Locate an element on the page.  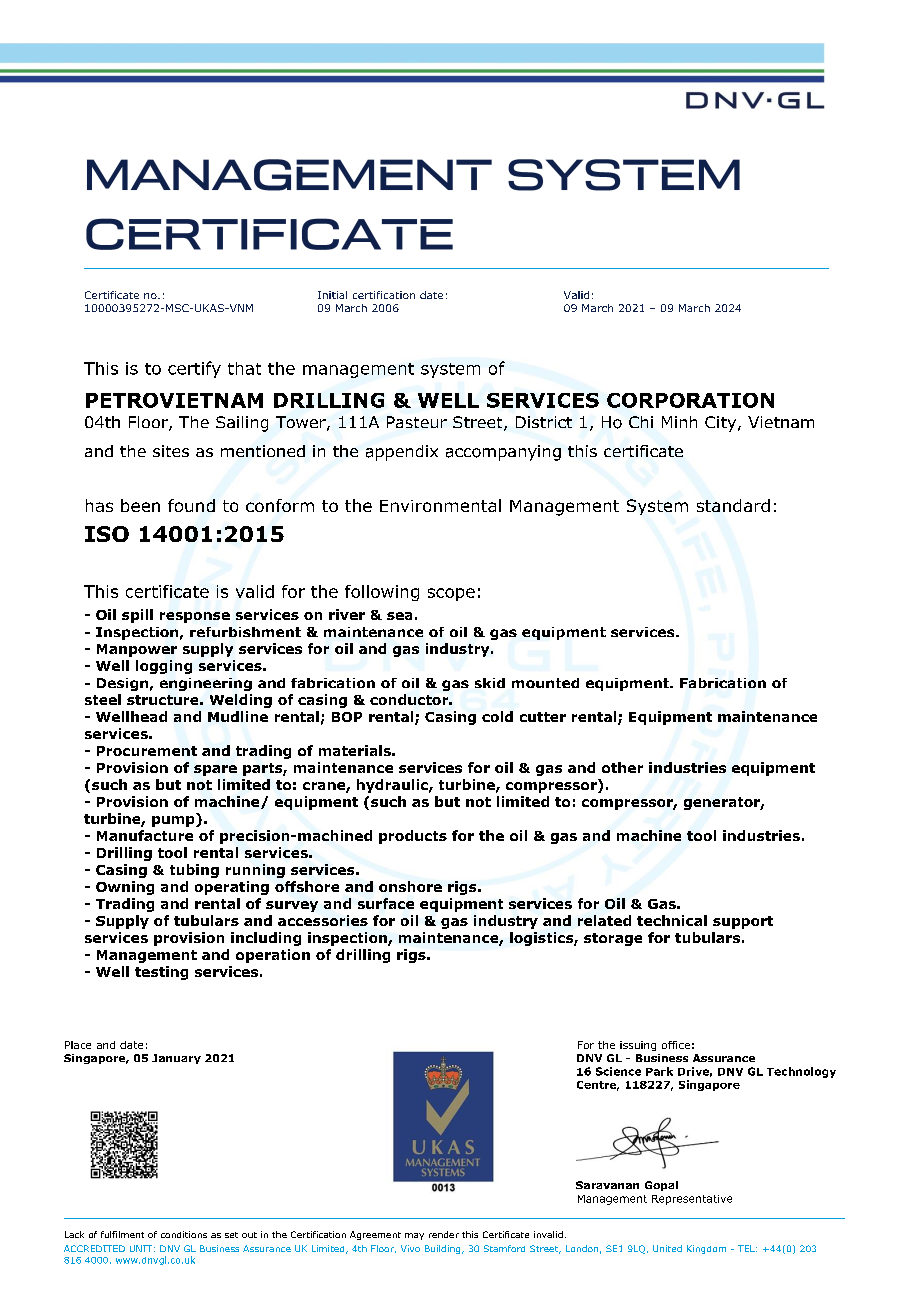
conditions is located at coordinates (184, 1234).
